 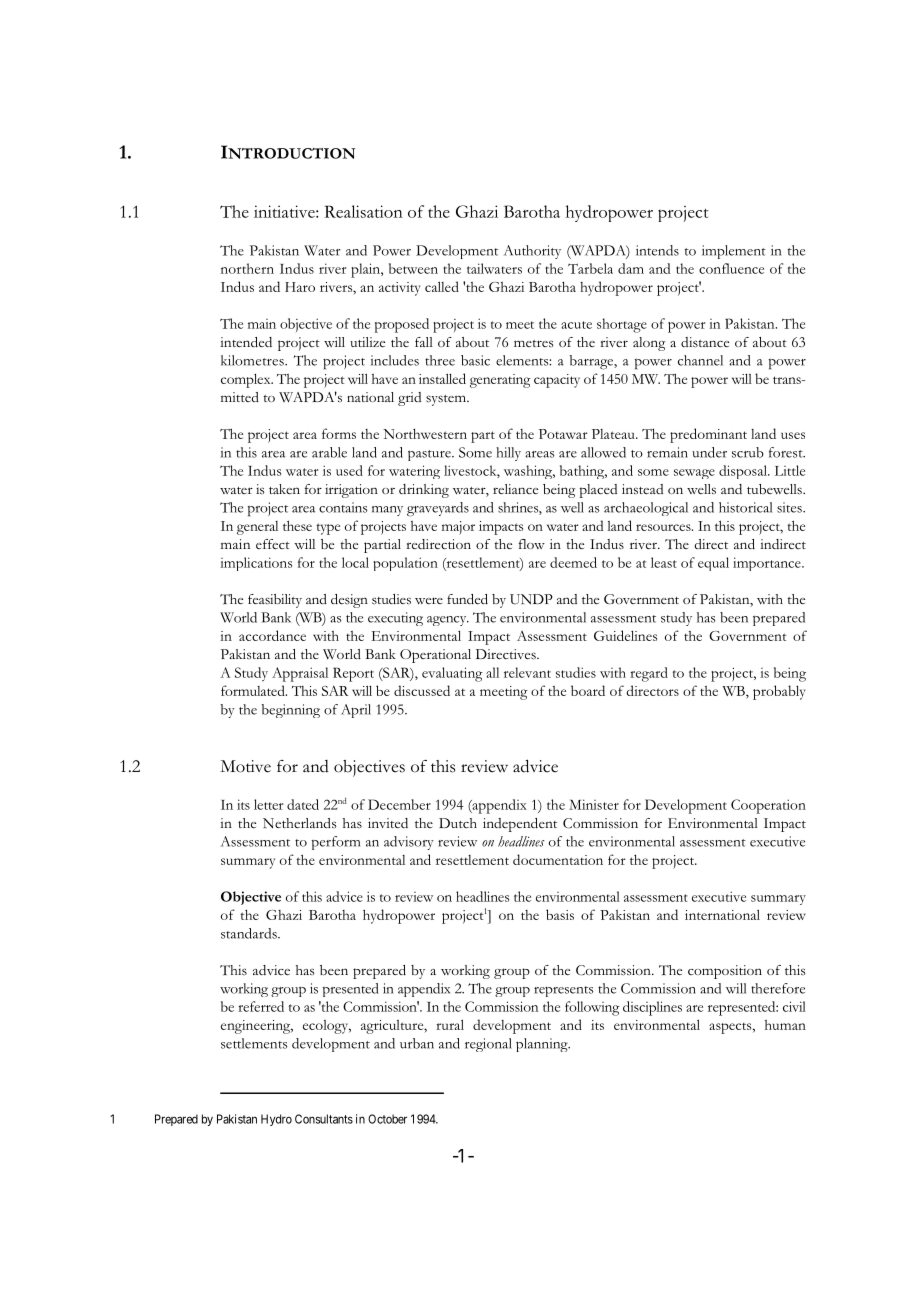 I want to click on independent, so click(x=520, y=825).
